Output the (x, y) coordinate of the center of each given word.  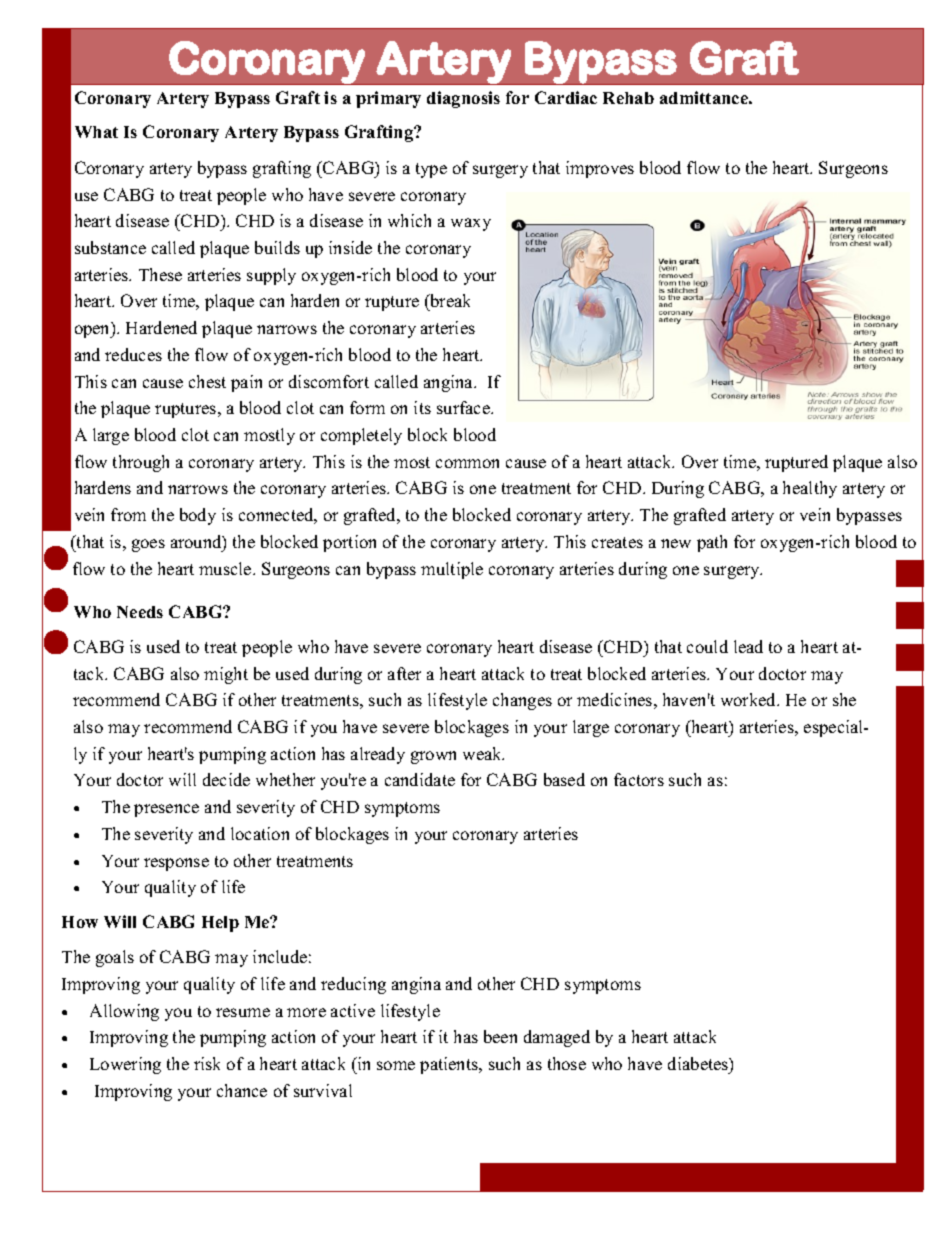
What (96, 132)
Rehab (628, 98)
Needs (140, 612)
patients (450, 1065)
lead (748, 646)
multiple (452, 570)
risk (207, 1063)
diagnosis (463, 99)
